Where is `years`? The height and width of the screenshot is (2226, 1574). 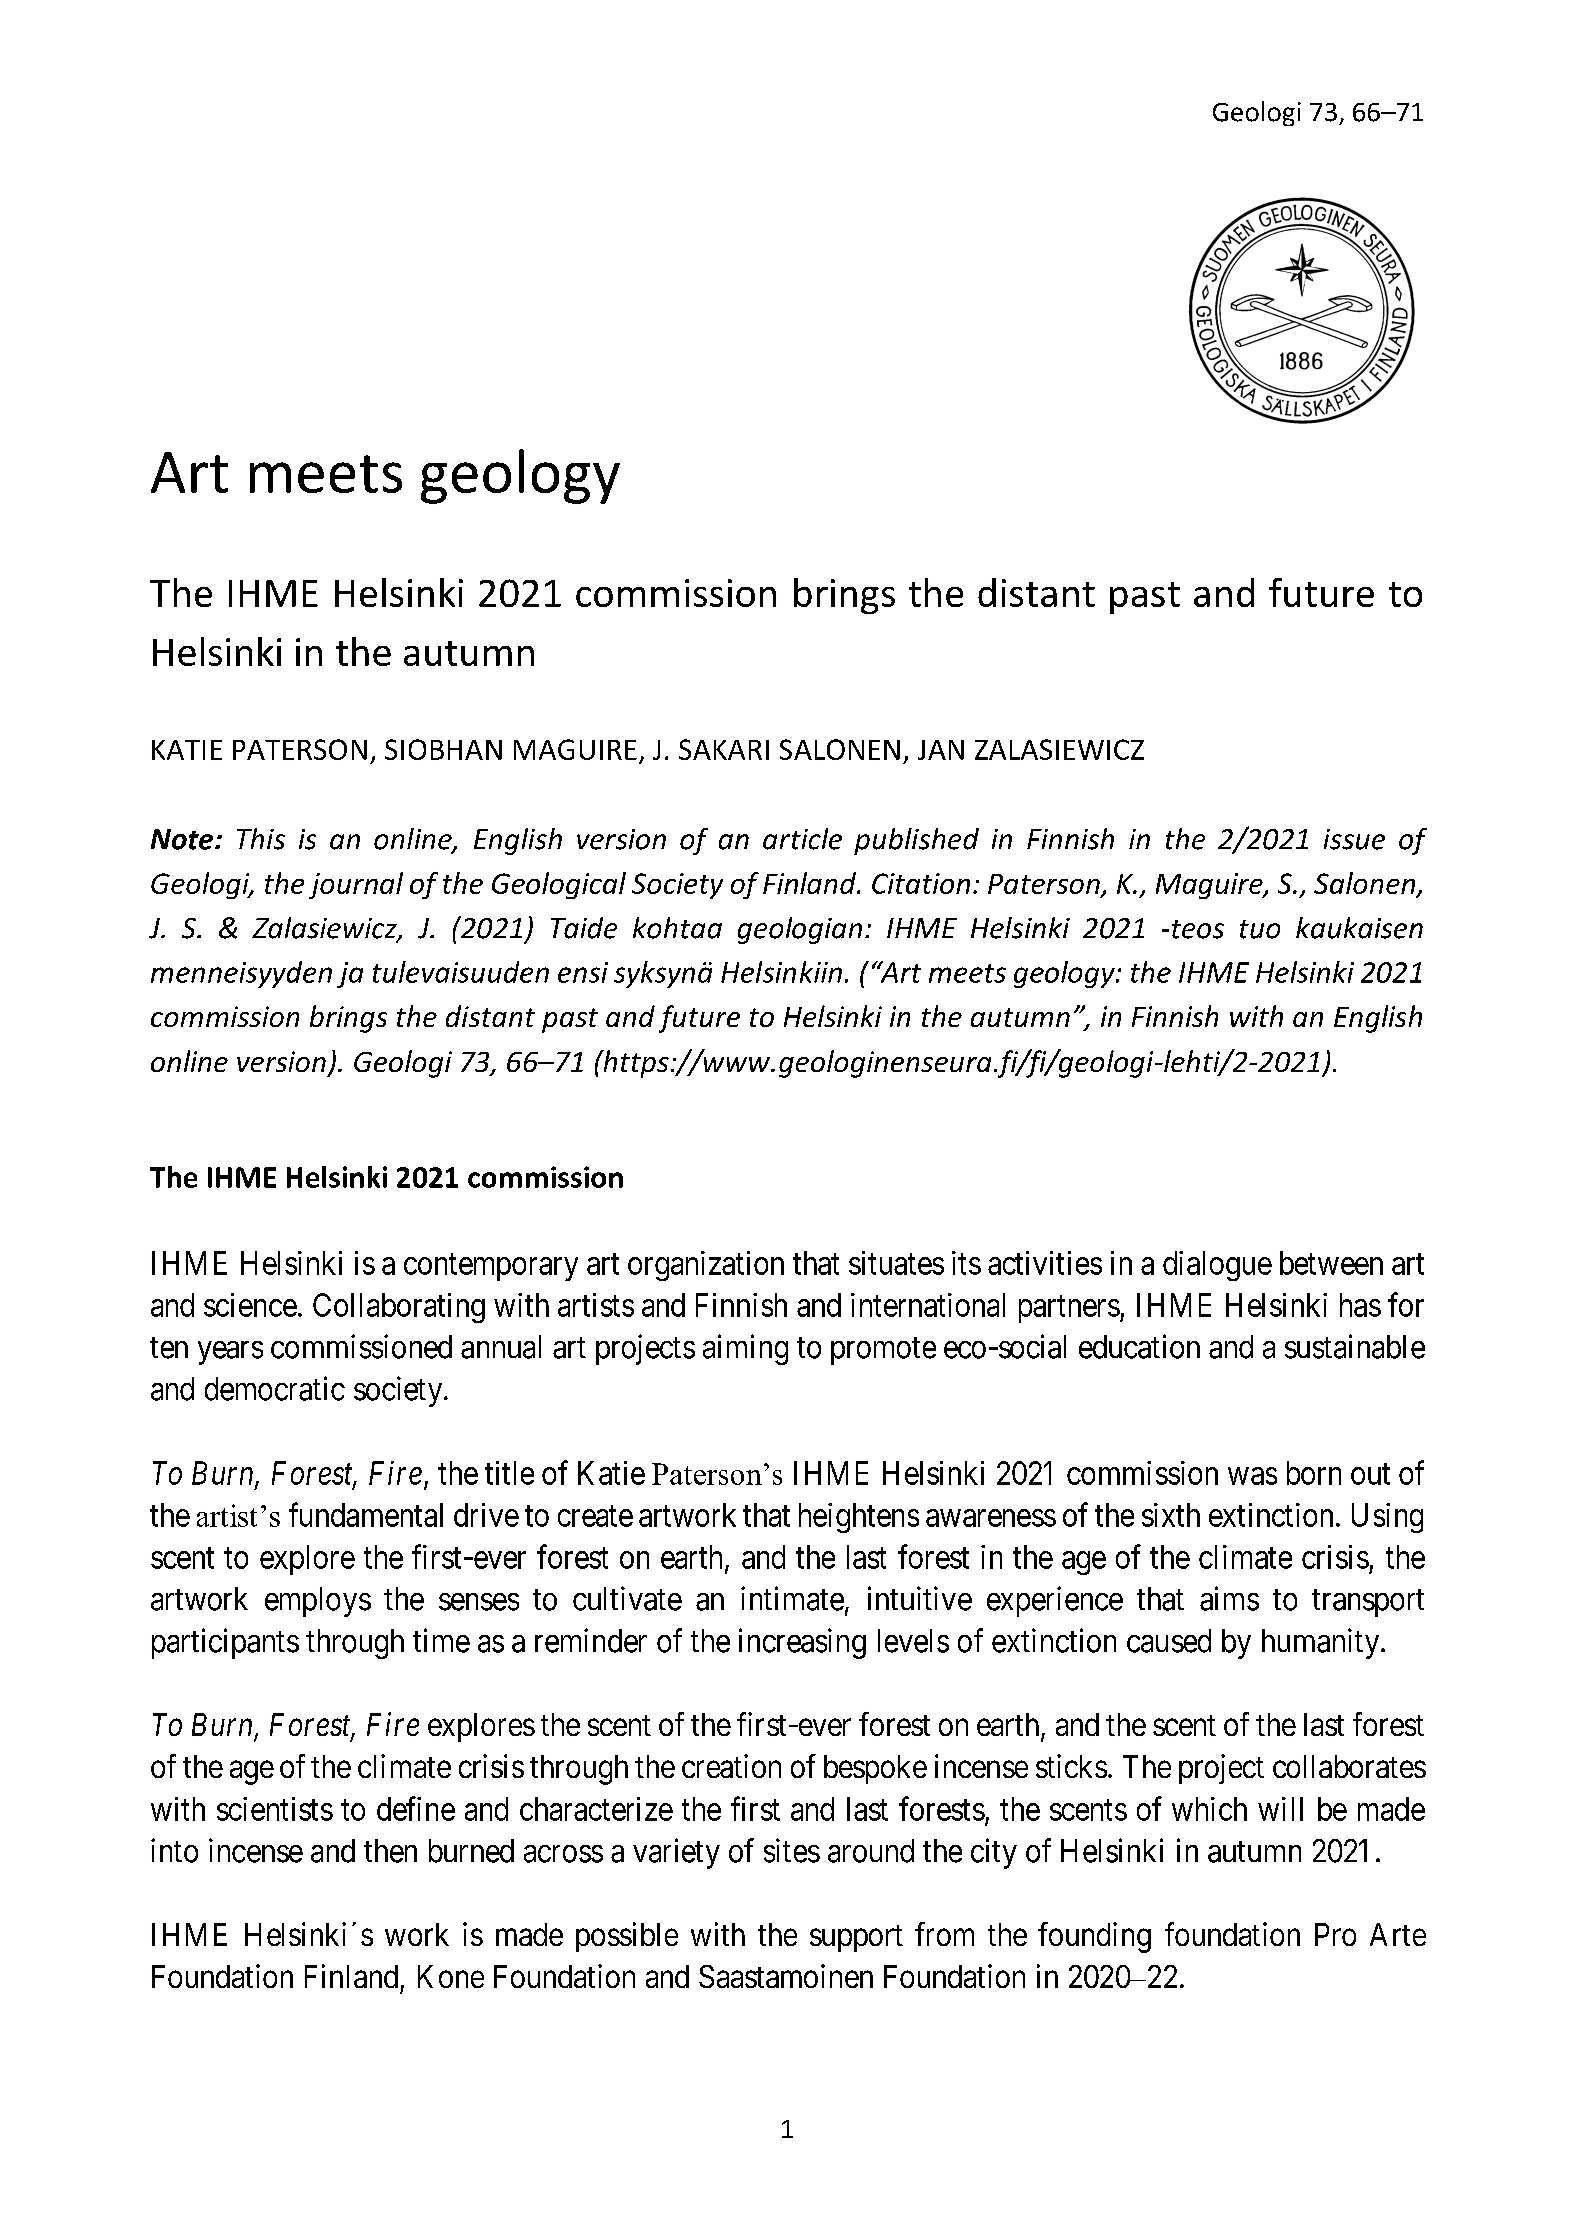 years is located at coordinates (230, 1353).
